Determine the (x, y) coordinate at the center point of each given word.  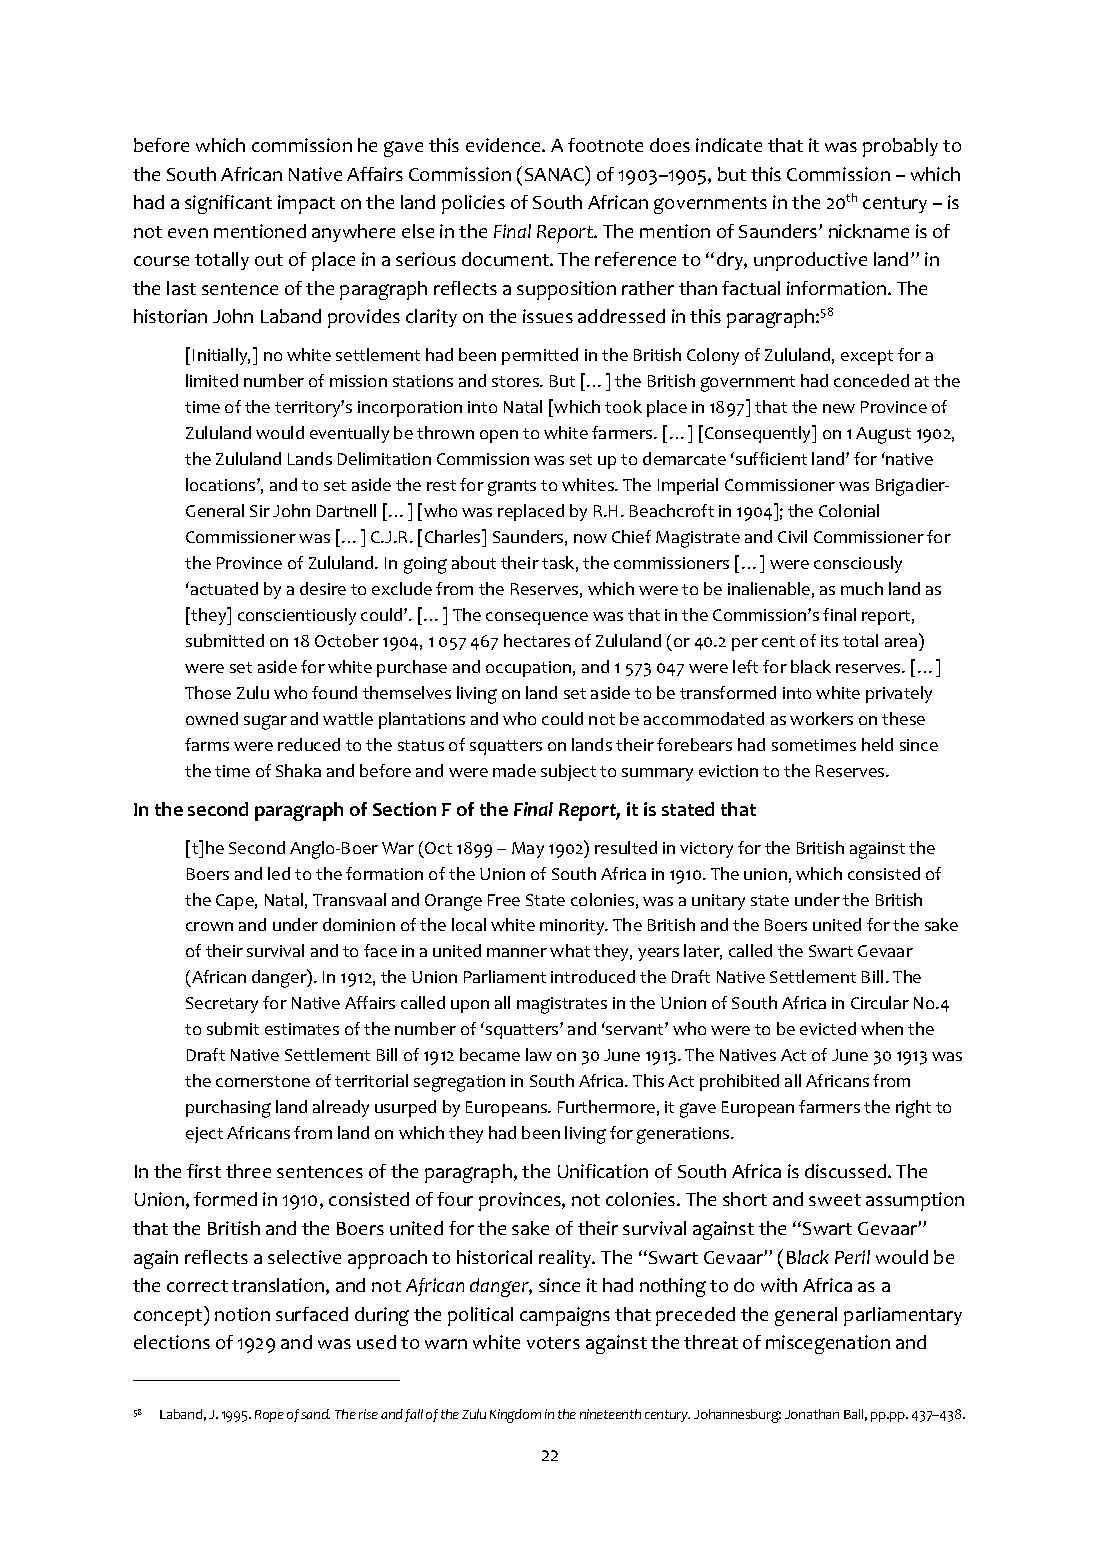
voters (553, 1343)
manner (517, 952)
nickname (869, 231)
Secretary (222, 1005)
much (862, 588)
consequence (537, 618)
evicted (828, 1028)
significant (228, 204)
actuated (224, 588)
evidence (504, 145)
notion (242, 1314)
